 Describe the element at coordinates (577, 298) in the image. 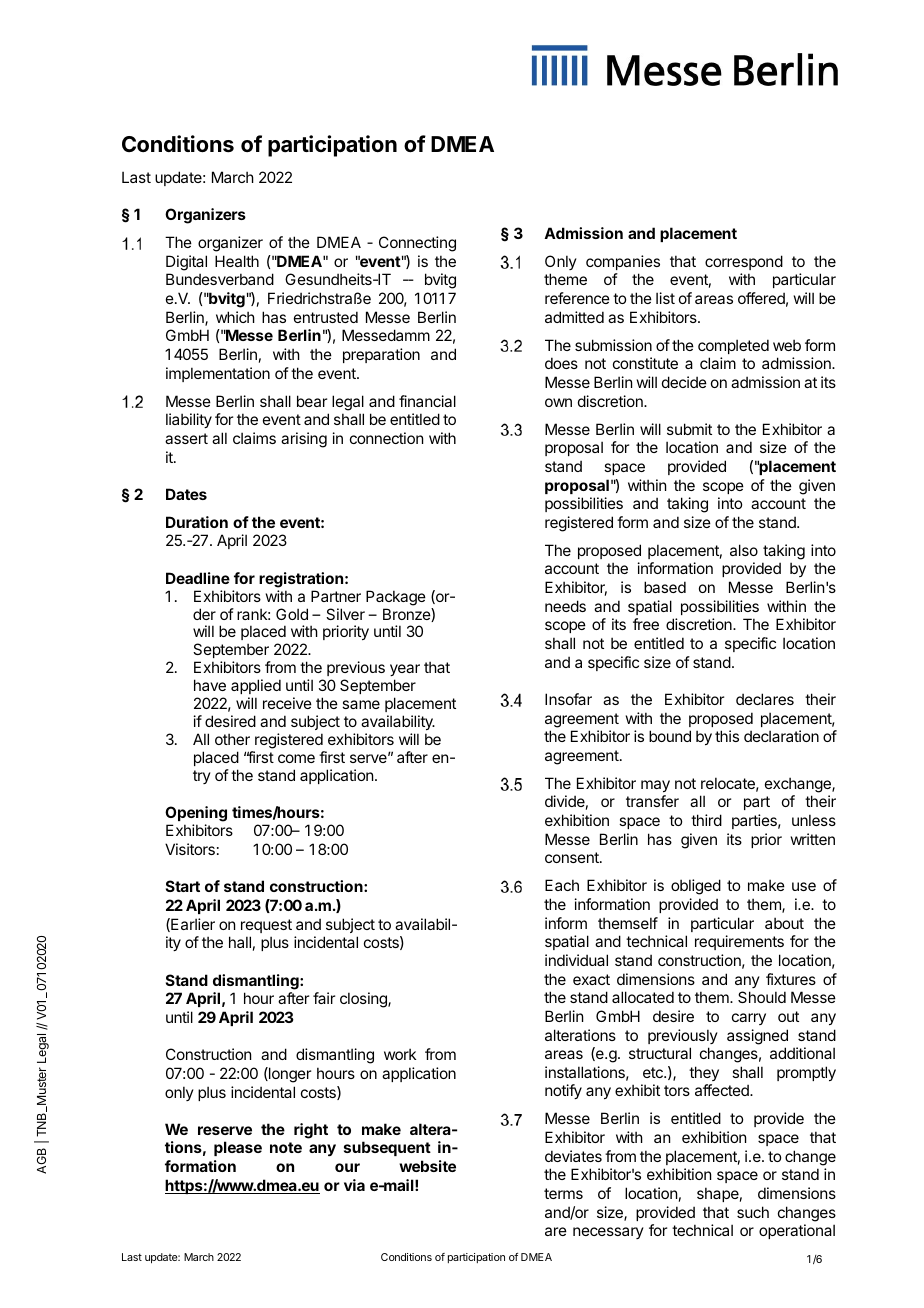

I see `reference` at that location.
